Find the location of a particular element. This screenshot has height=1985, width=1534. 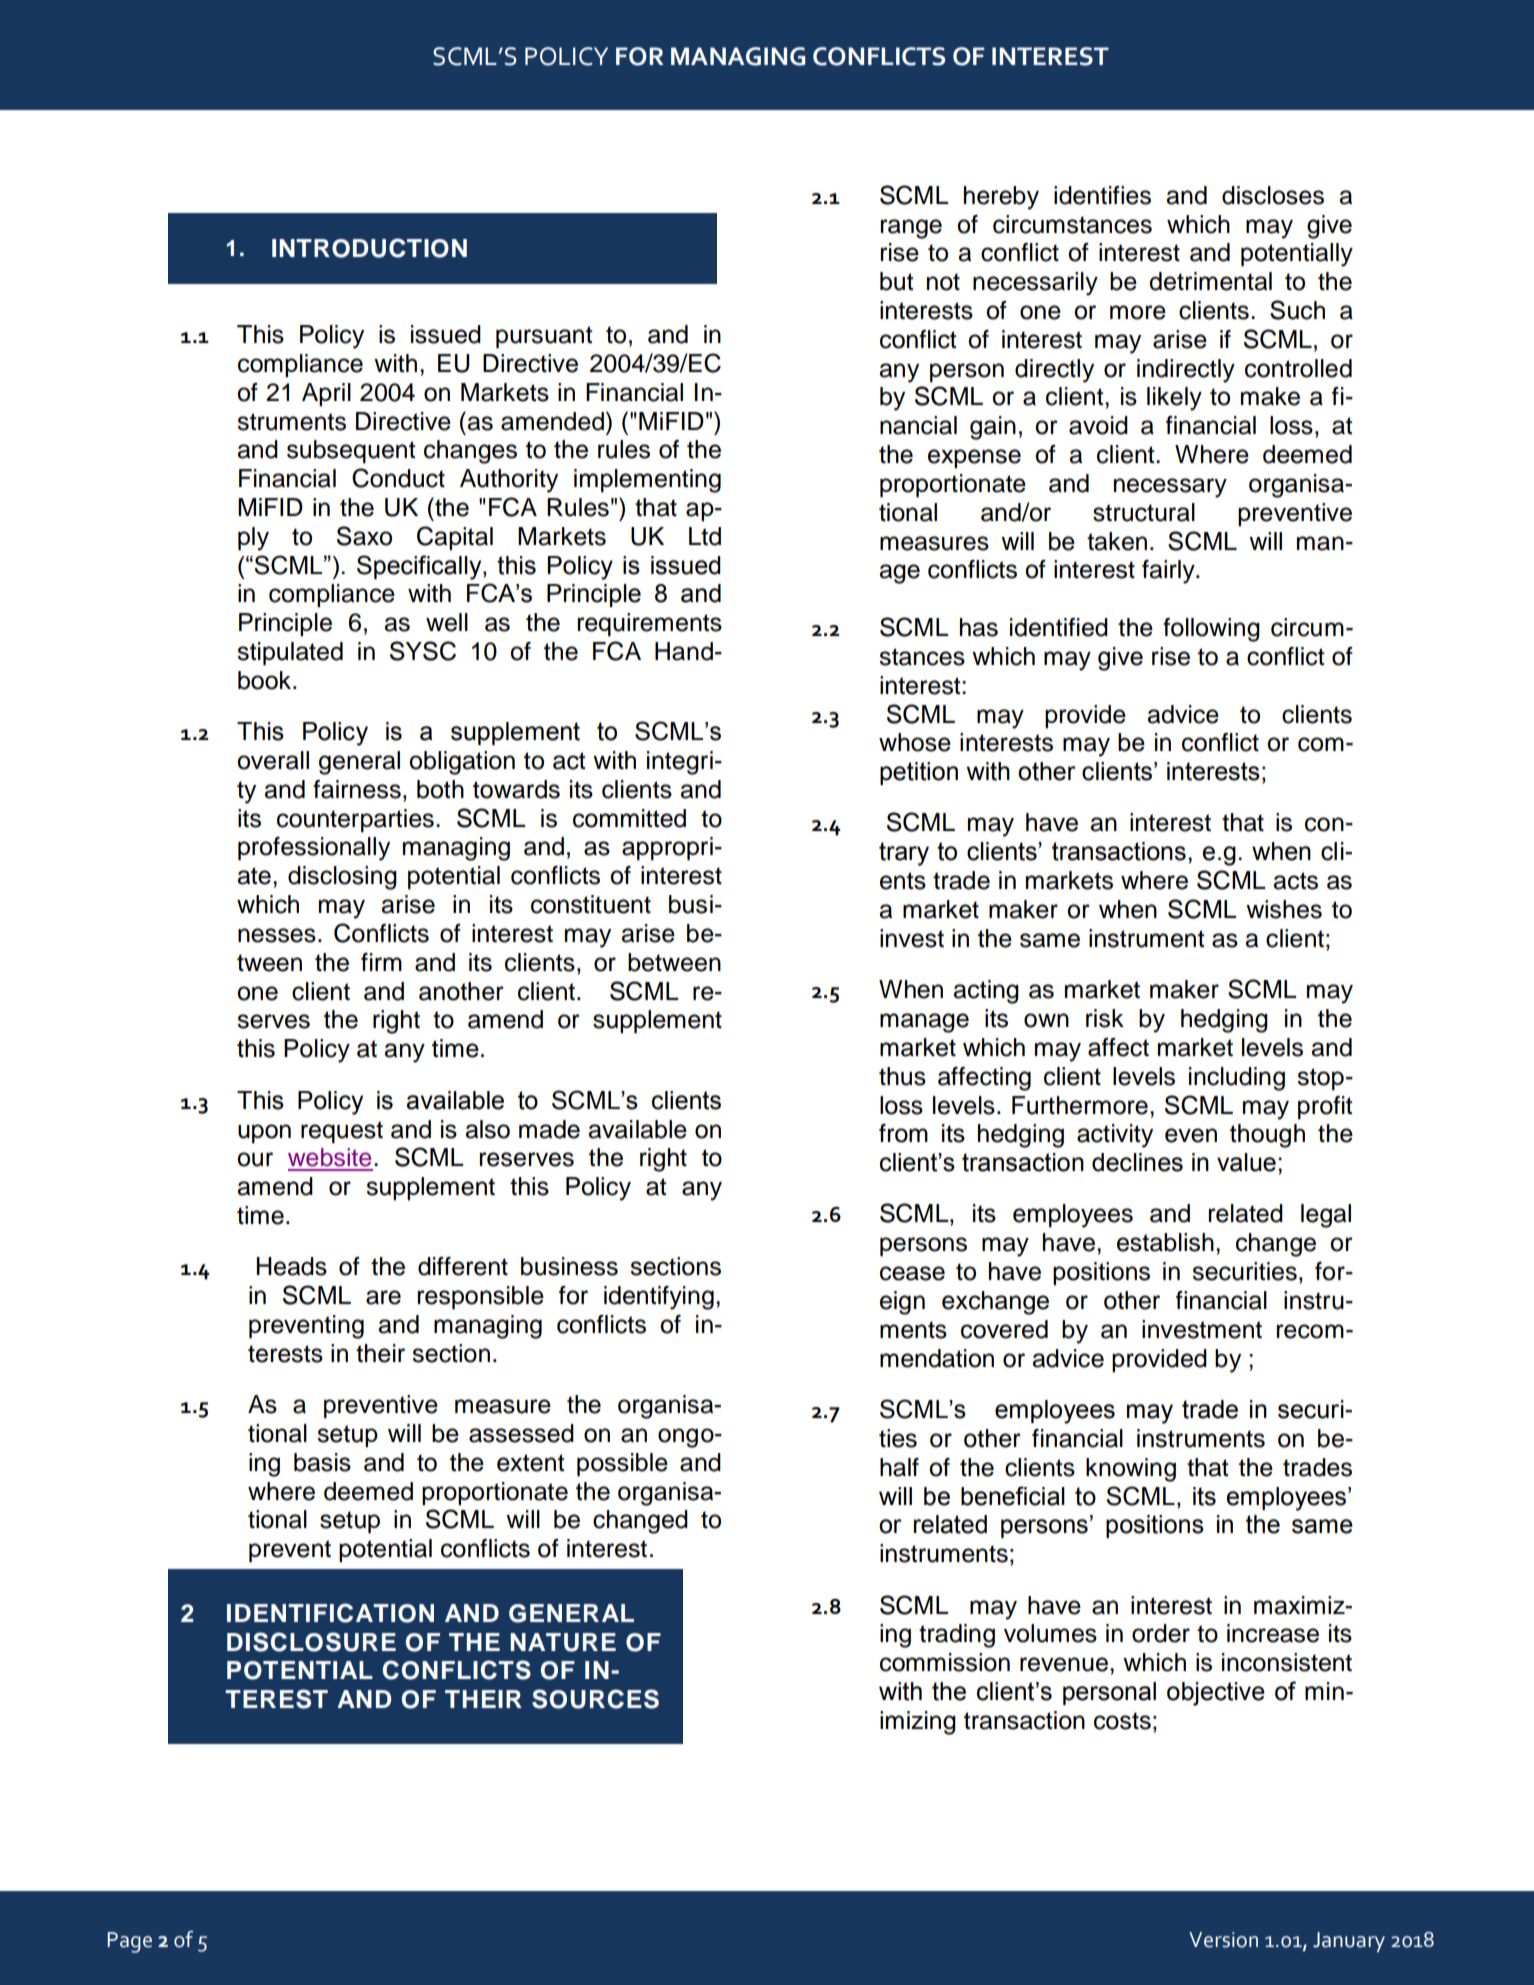

upon is located at coordinates (264, 1134).
